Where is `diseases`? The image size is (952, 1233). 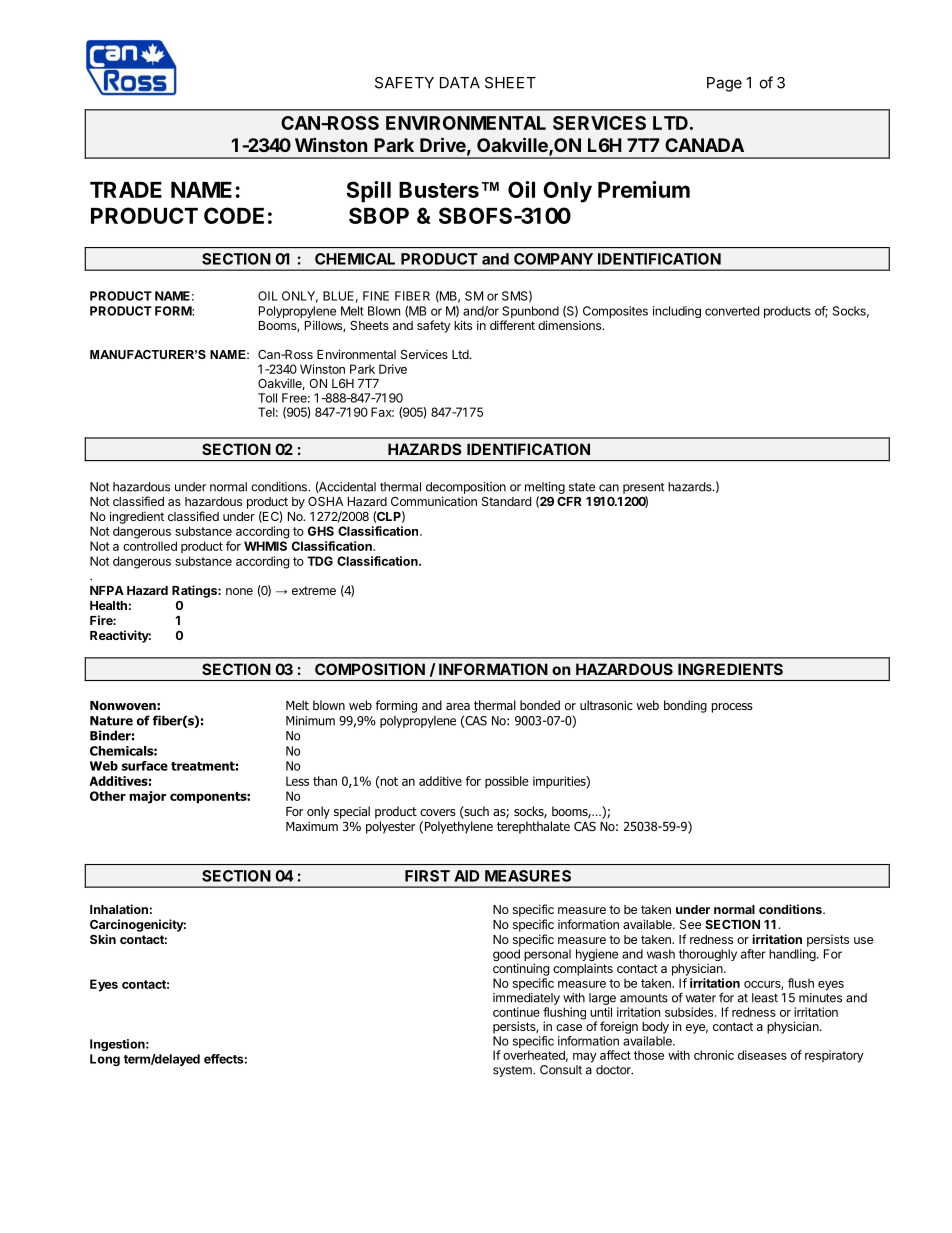
diseases is located at coordinates (762, 1055).
